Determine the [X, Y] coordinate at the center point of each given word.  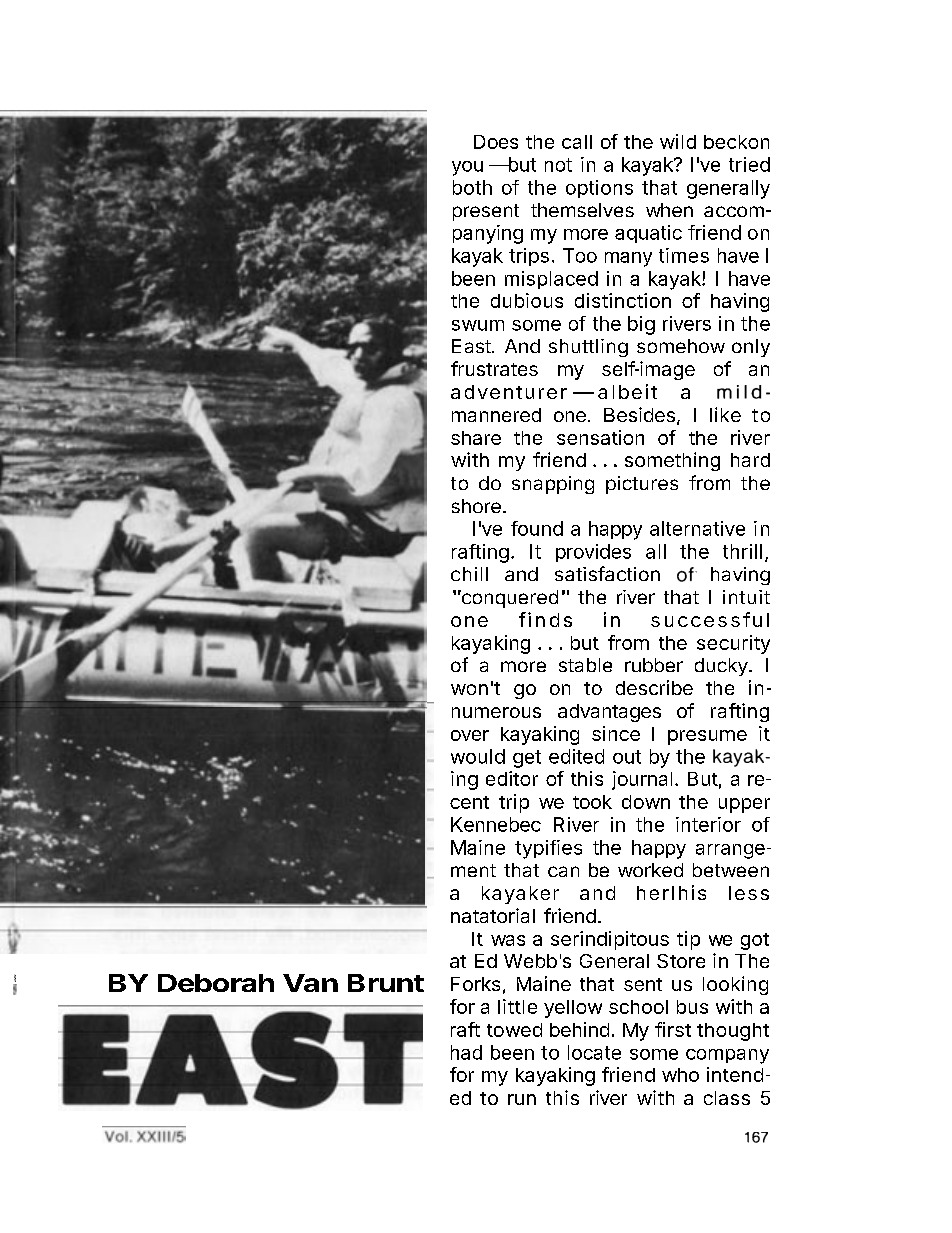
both [472, 187]
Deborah [216, 983]
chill [469, 574]
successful [710, 619]
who [680, 1075]
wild [678, 141]
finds [545, 619]
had [466, 1052]
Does [496, 142]
